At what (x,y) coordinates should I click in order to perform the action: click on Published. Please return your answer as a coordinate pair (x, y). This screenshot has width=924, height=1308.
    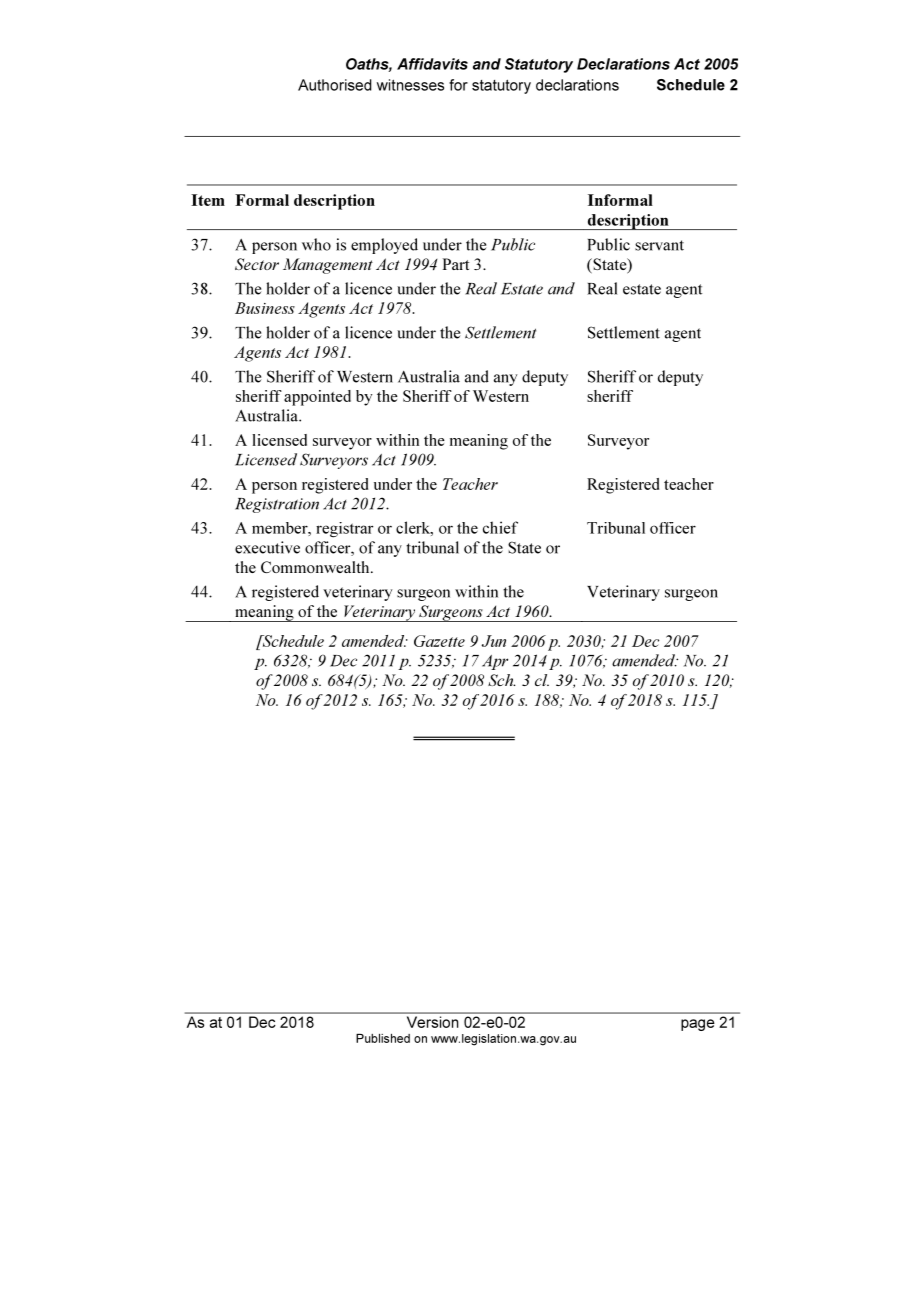
    Looking at the image, I should click on (383, 1038).
